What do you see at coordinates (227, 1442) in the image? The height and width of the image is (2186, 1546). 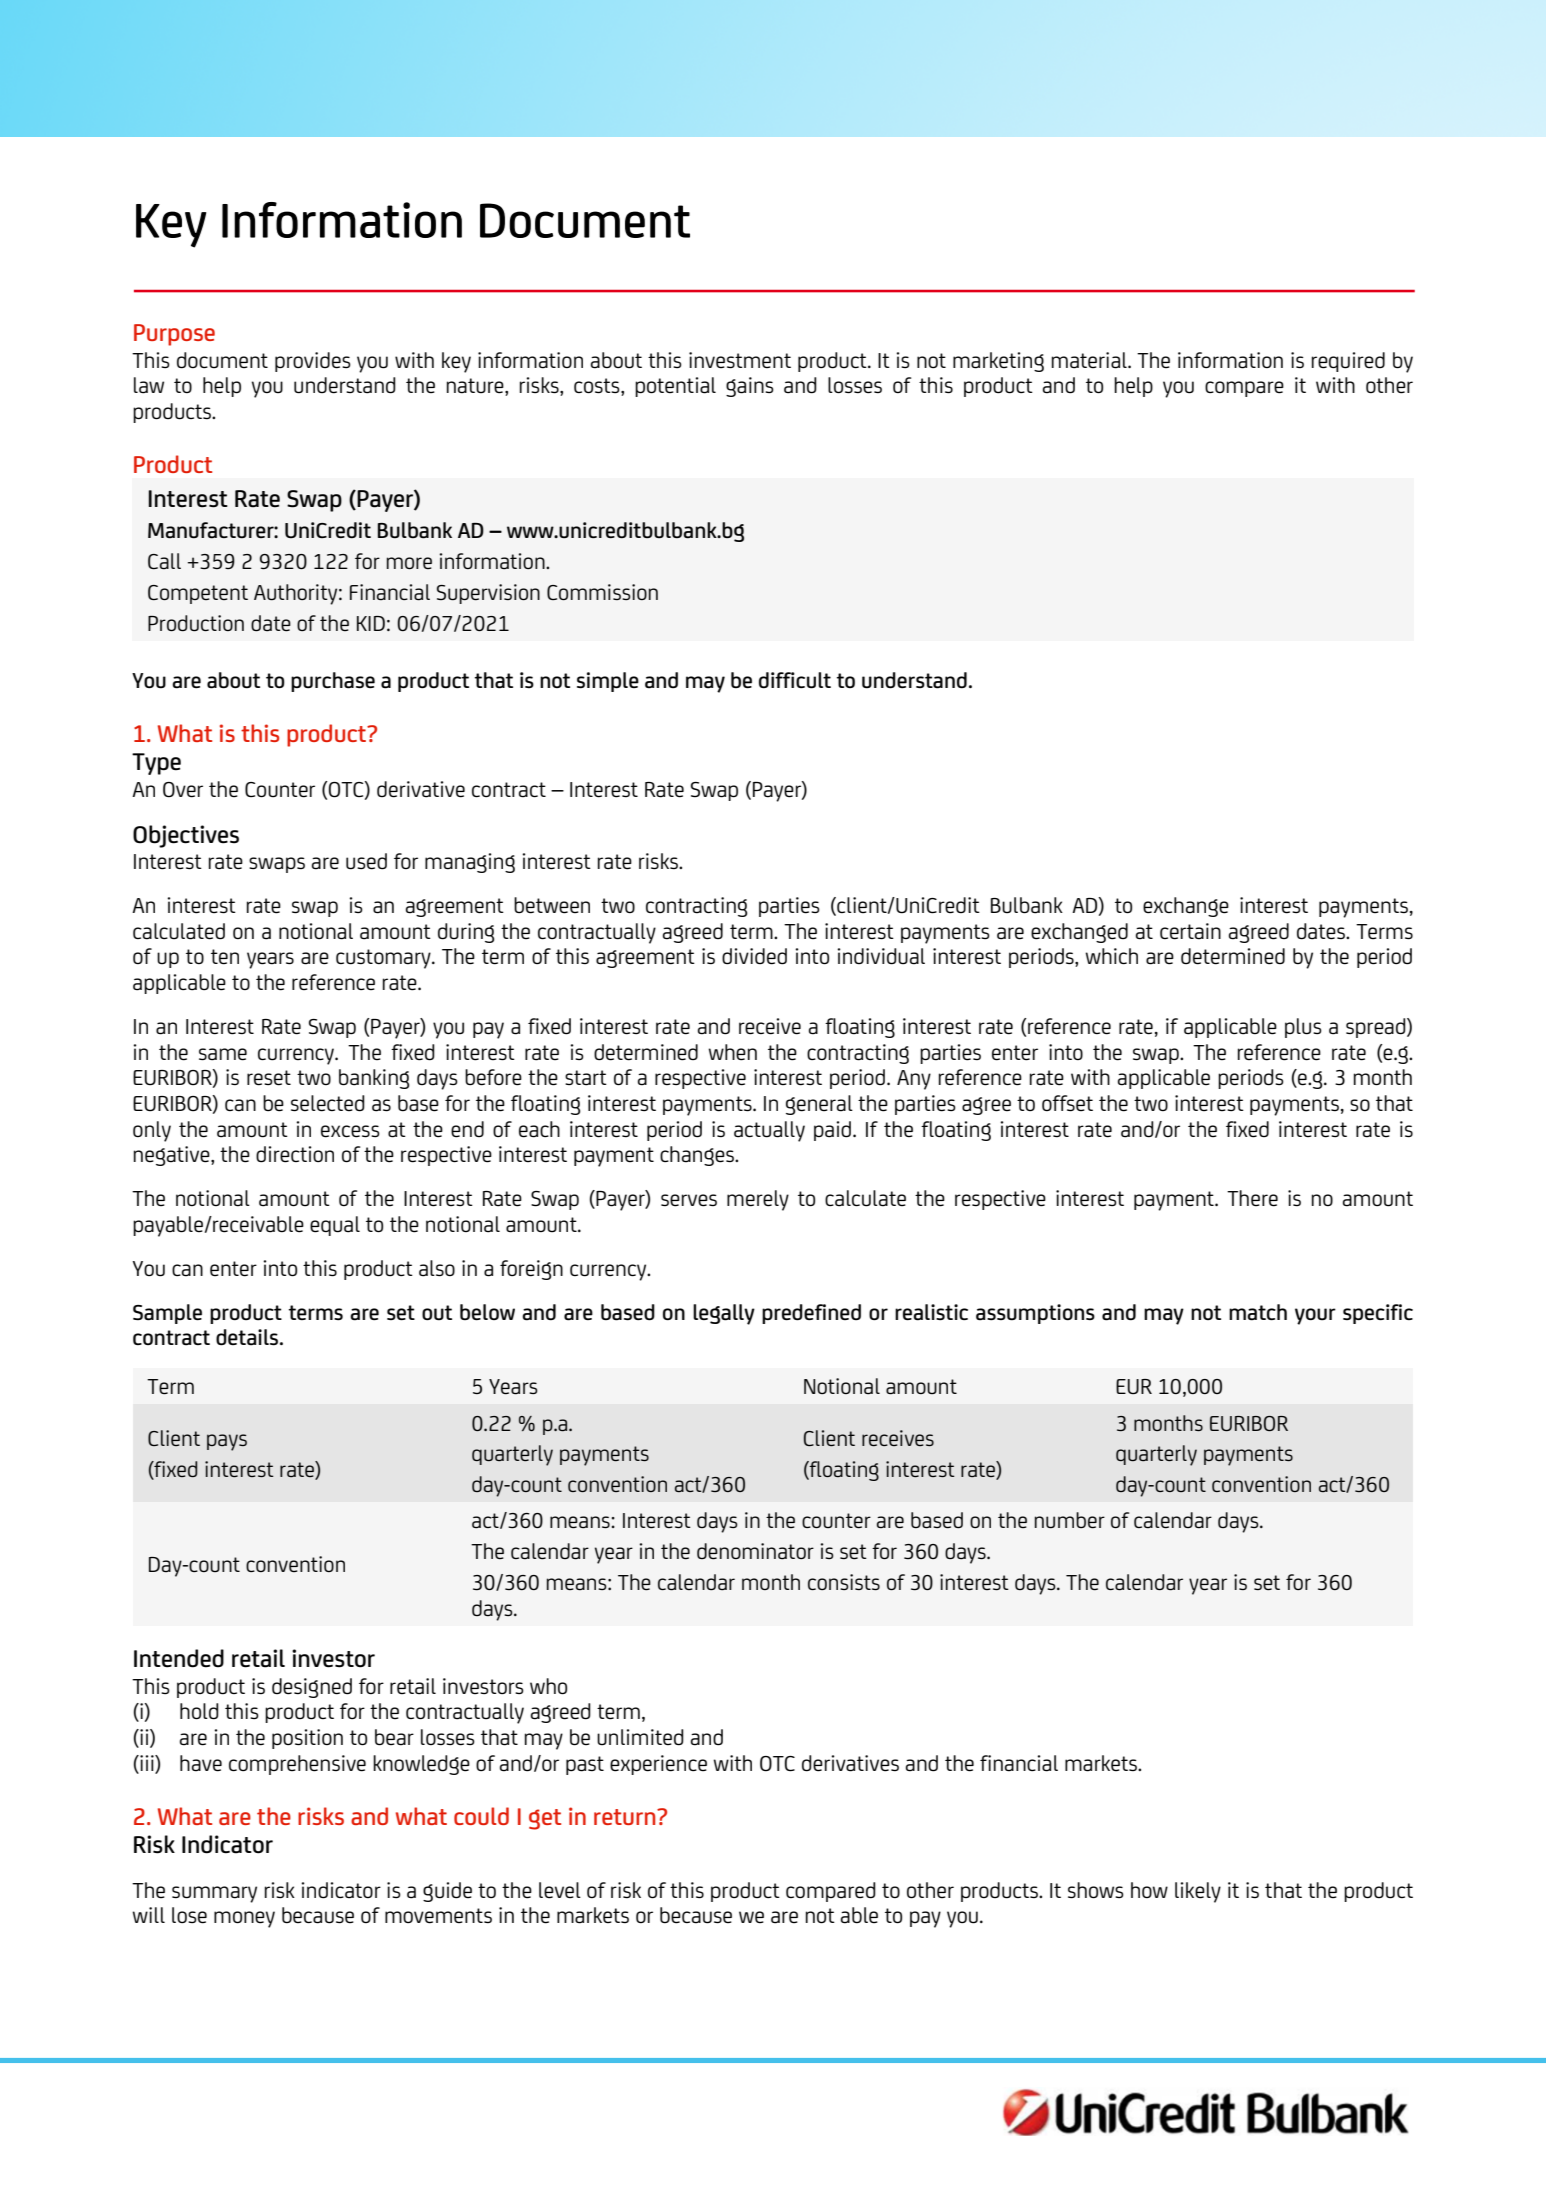 I see `pays` at bounding box center [227, 1442].
